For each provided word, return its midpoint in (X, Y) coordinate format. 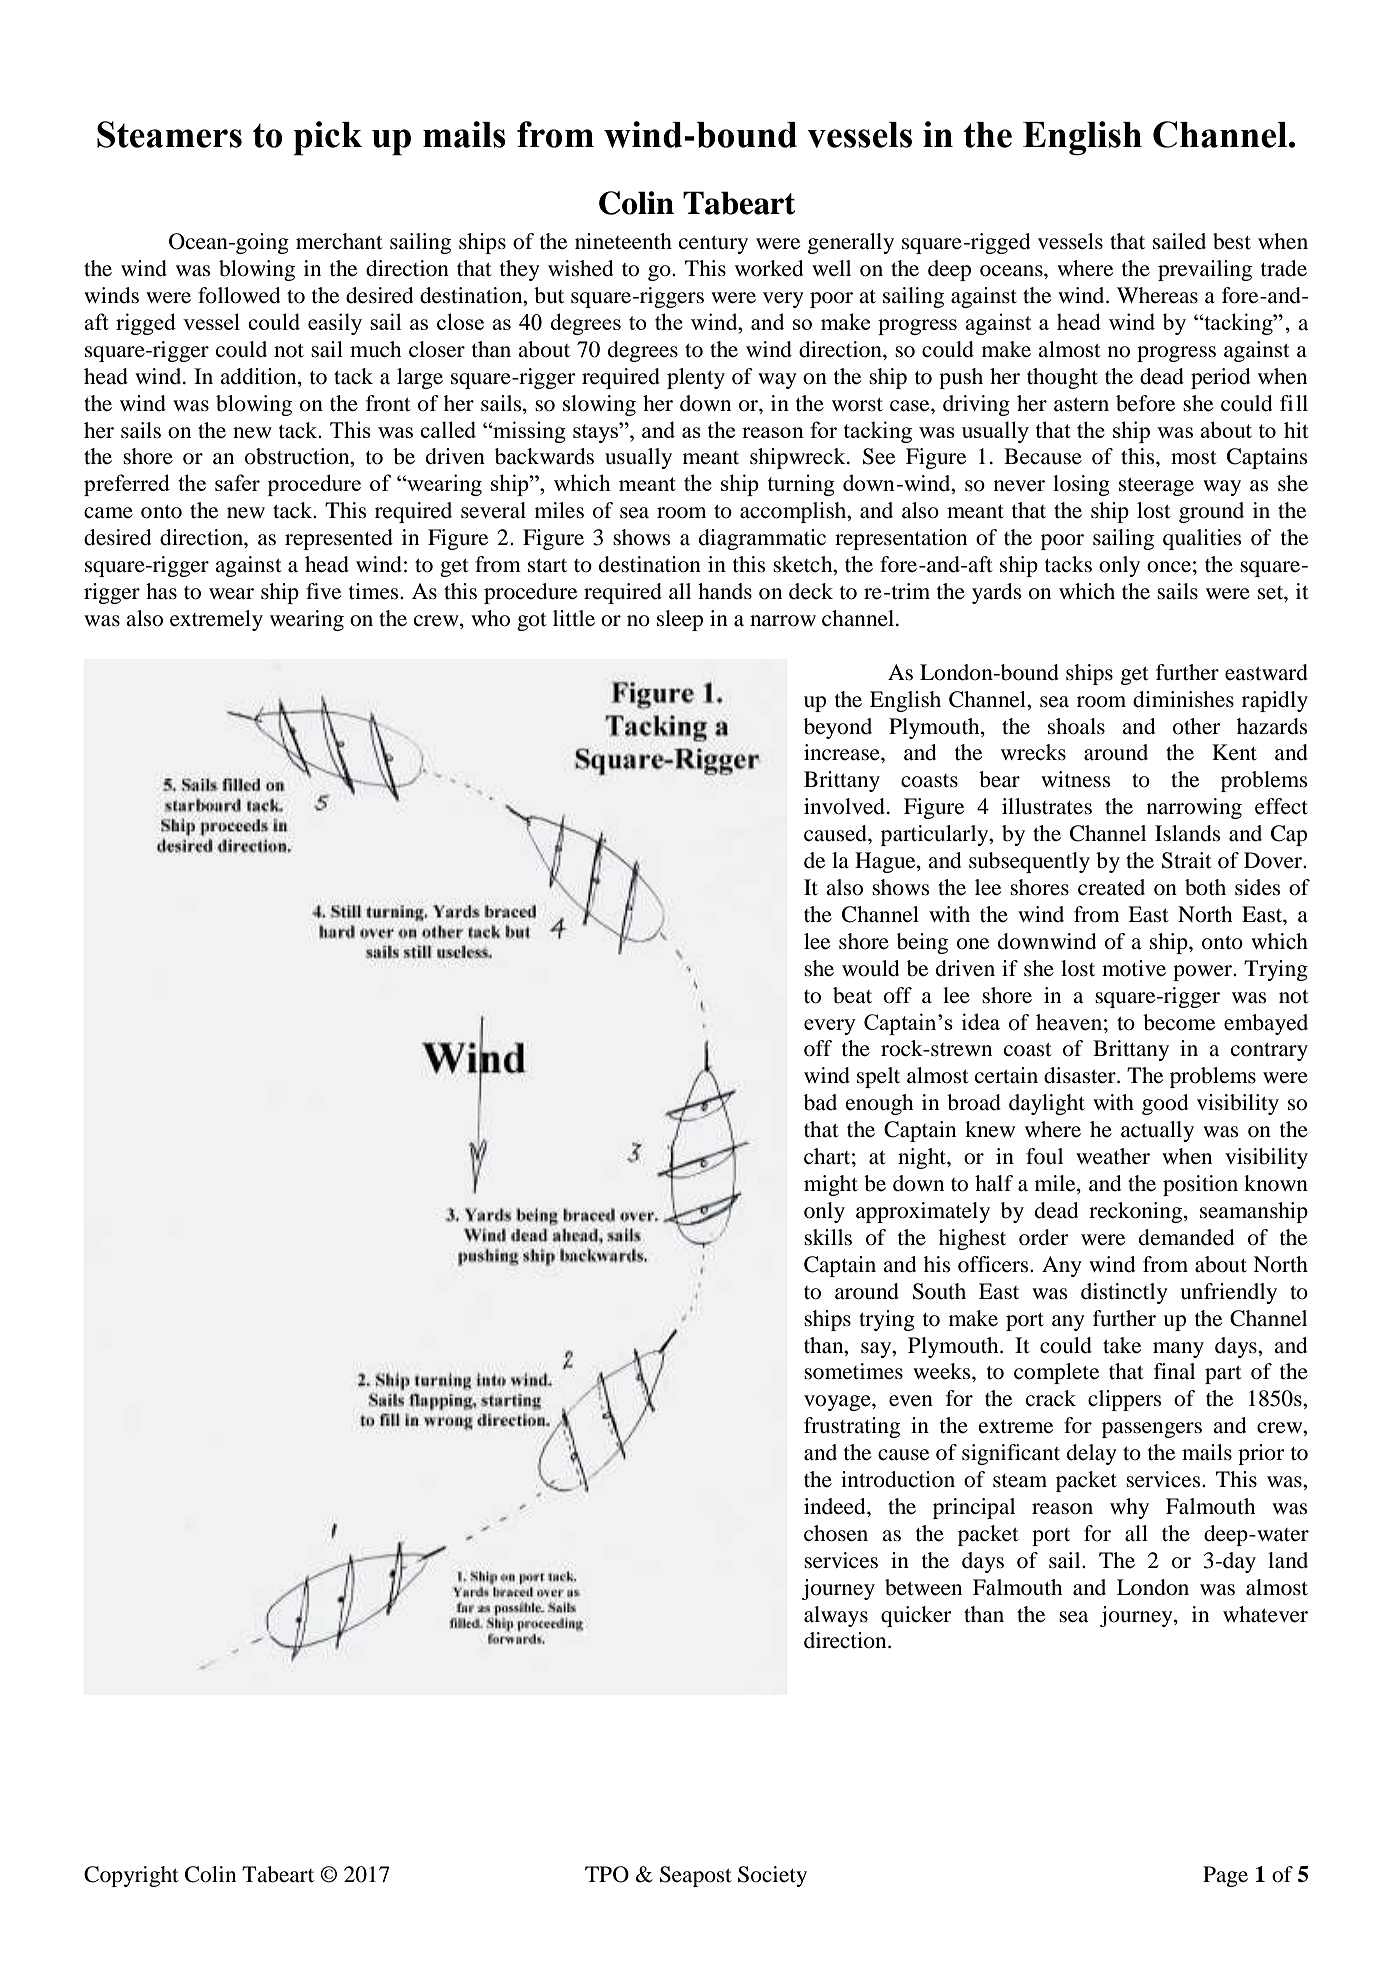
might (831, 1185)
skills (828, 1237)
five (323, 591)
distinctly (1124, 1293)
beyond (838, 728)
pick (327, 138)
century (713, 245)
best (1232, 241)
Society (772, 1876)
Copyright (131, 1876)
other (1197, 726)
